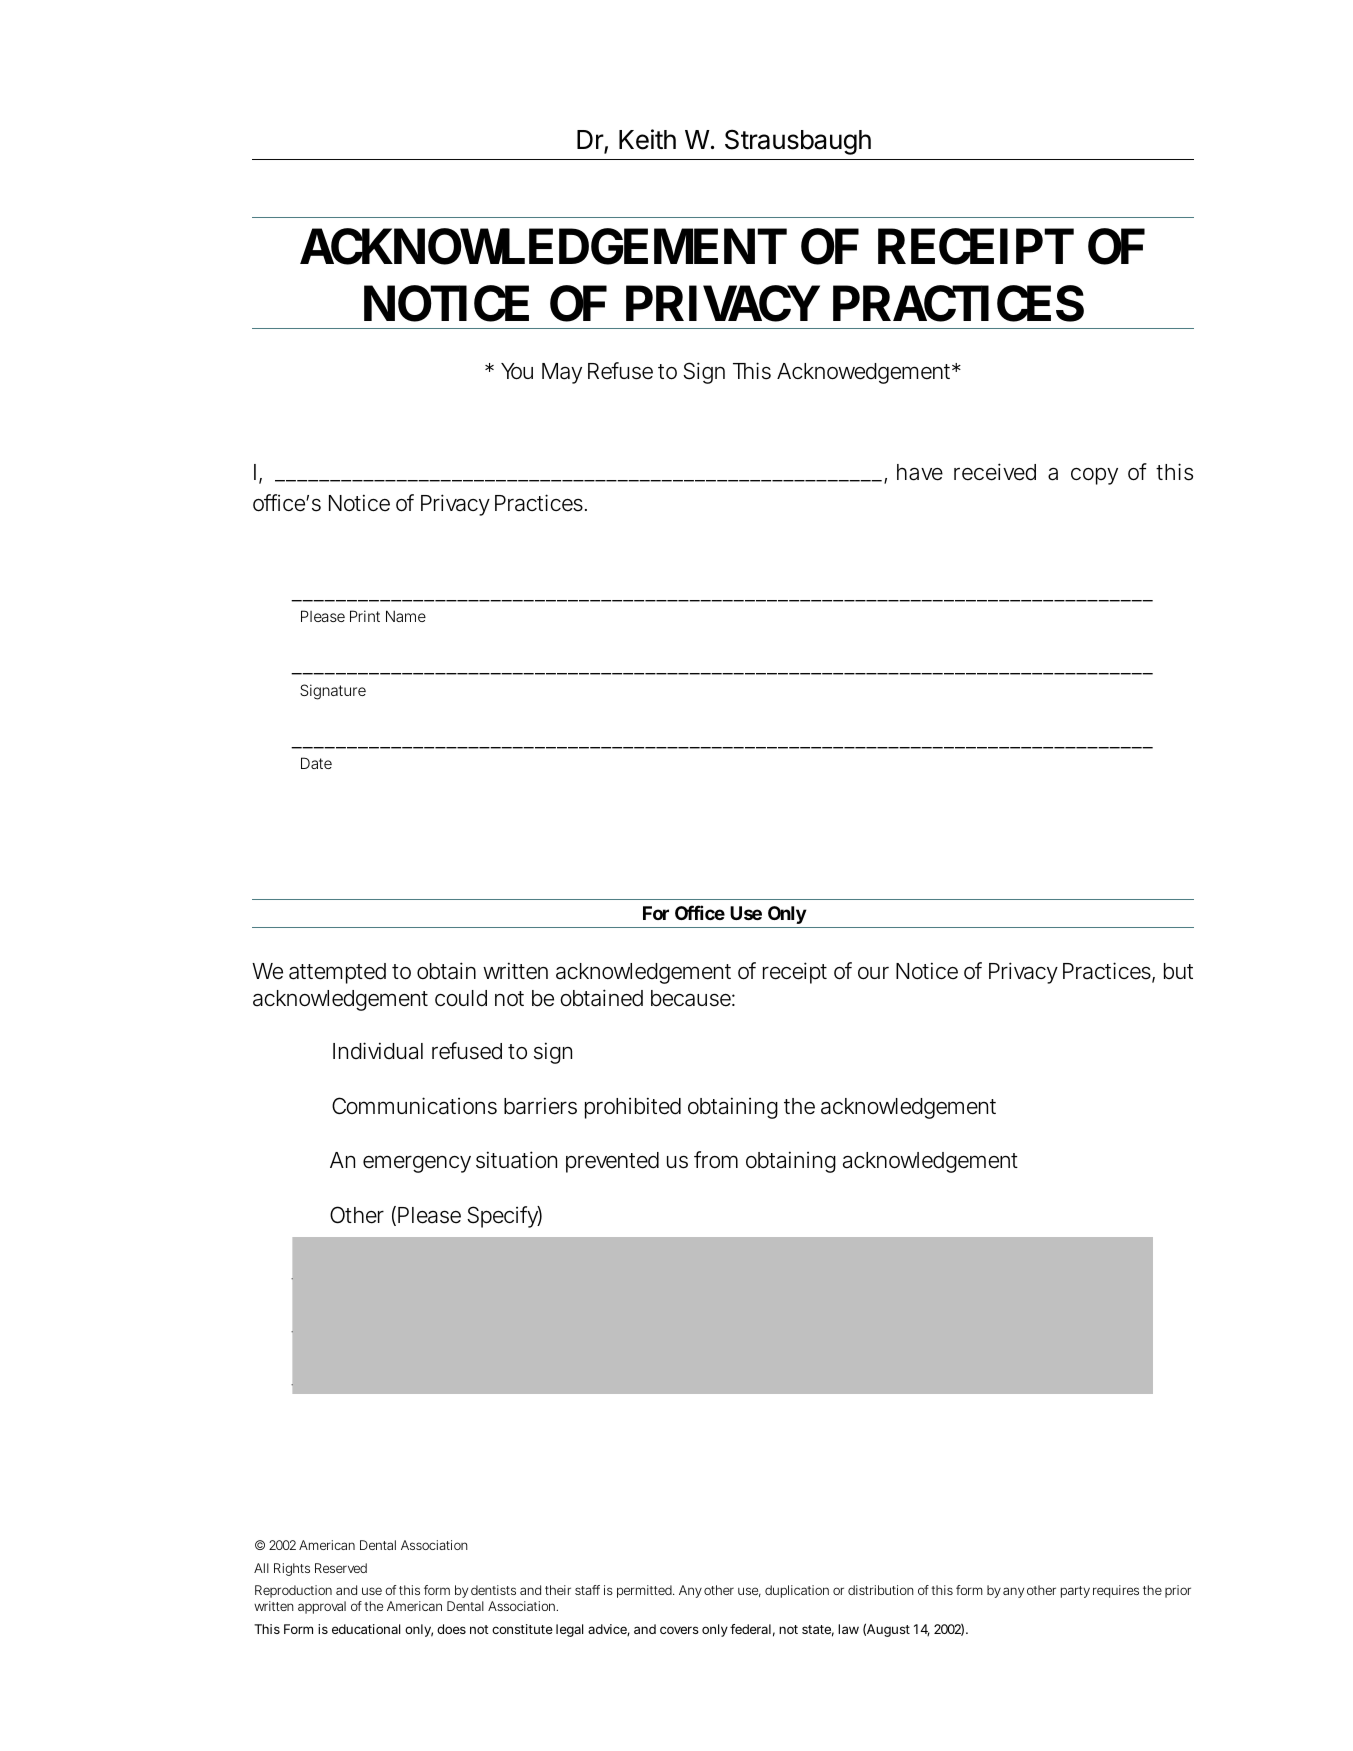 This document has height=1751, width=1353. I want to click on attempted, so click(337, 973).
